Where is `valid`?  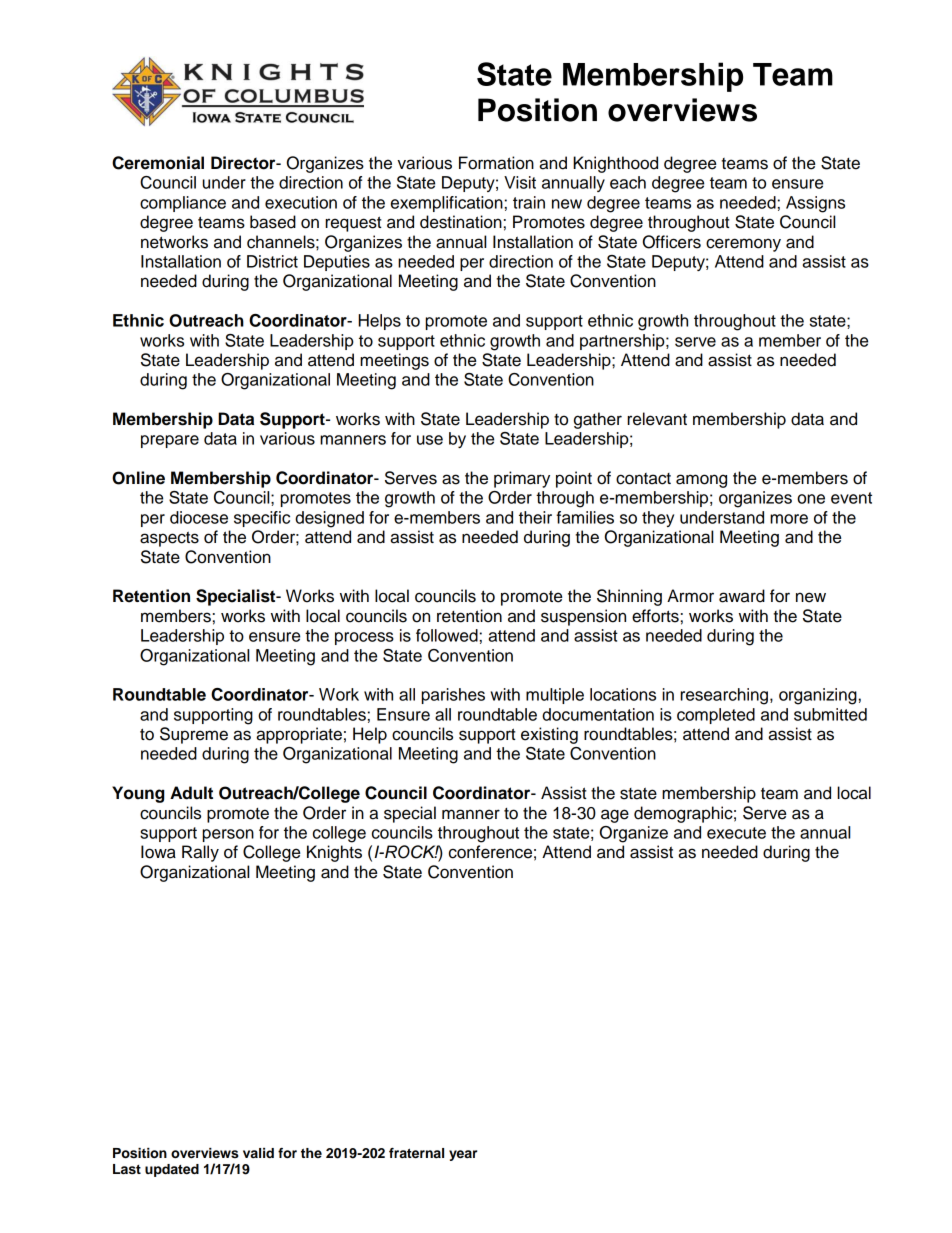
valid is located at coordinates (258, 1153).
